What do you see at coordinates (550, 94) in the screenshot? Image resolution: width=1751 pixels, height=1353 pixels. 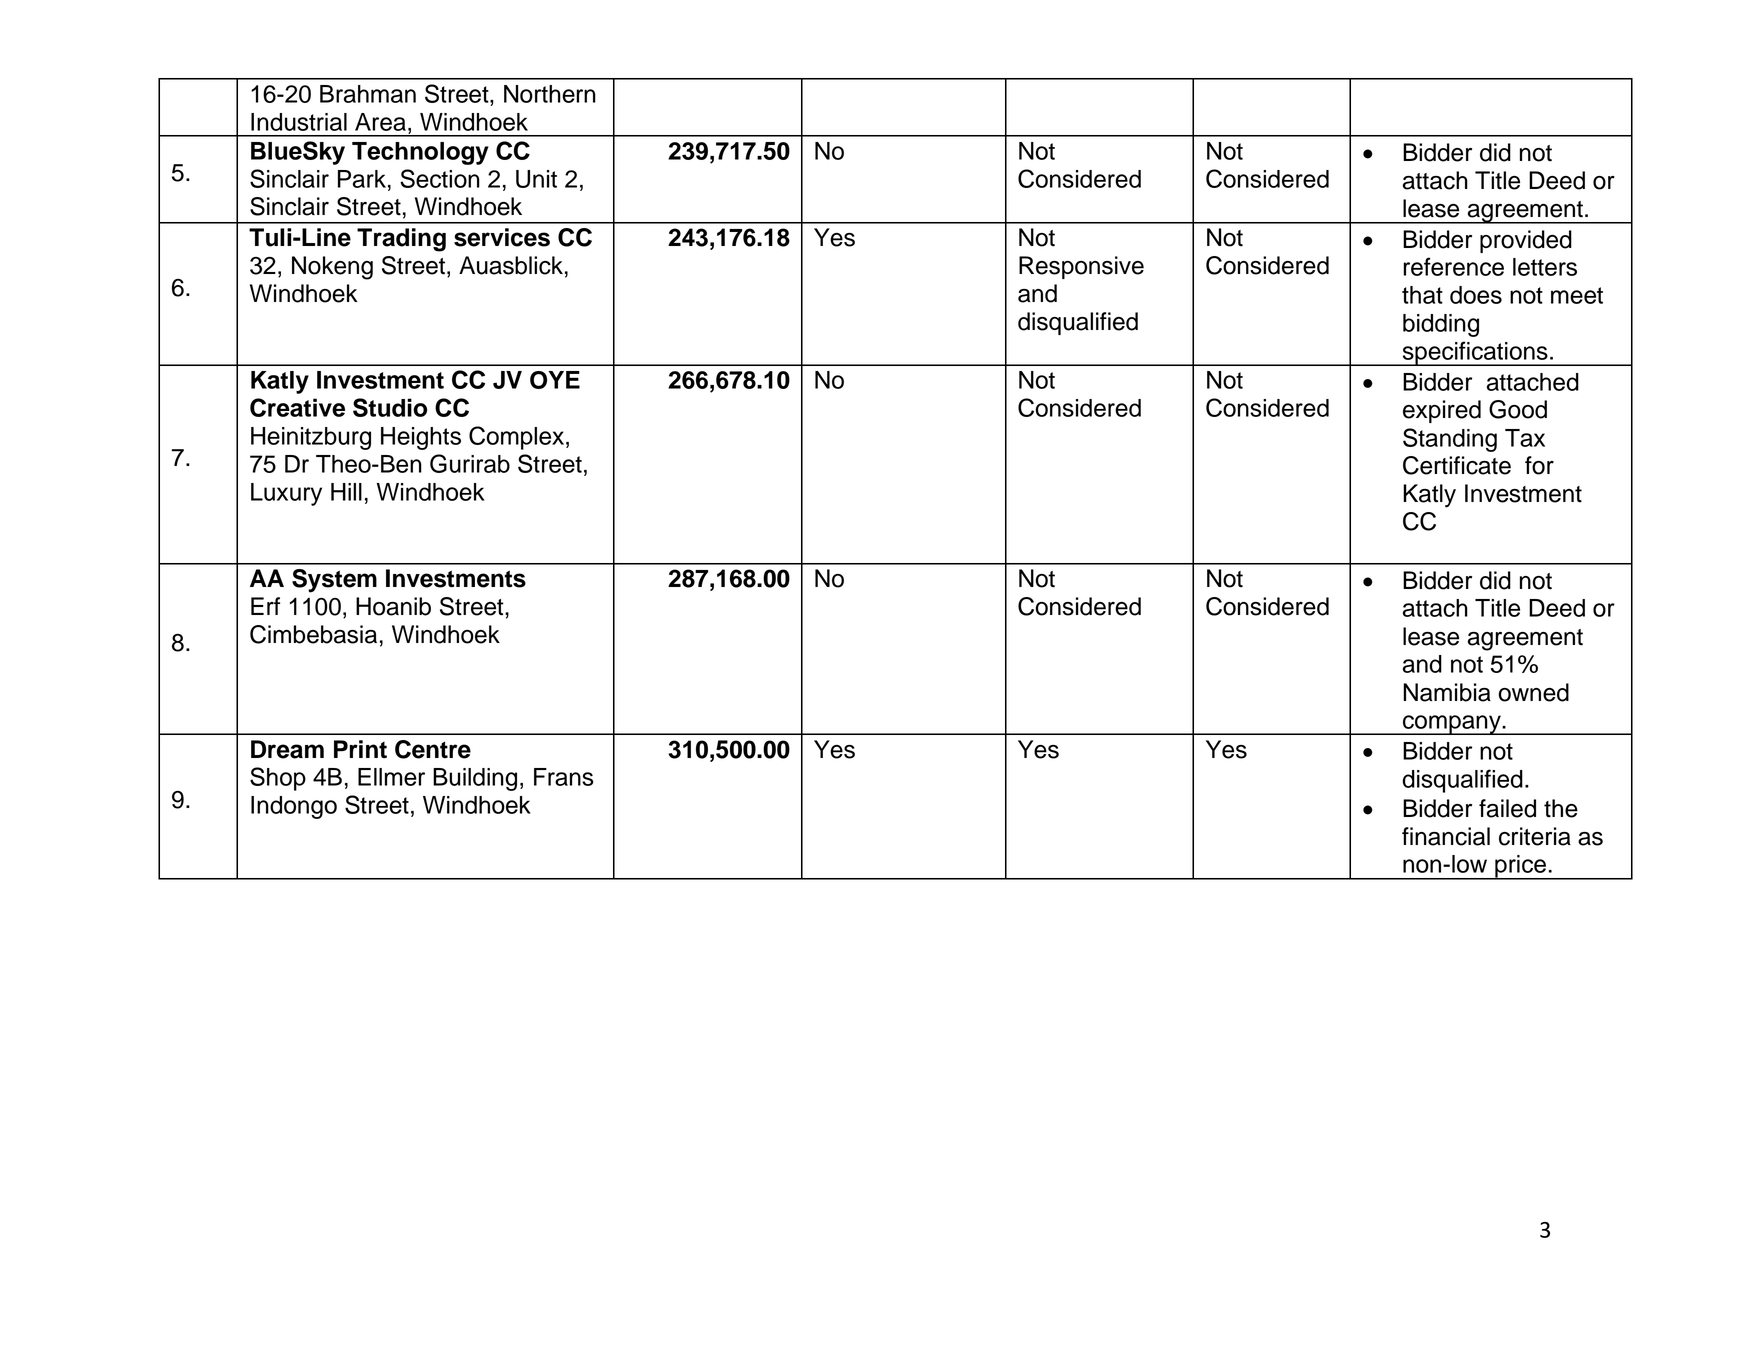 I see `Northern` at bounding box center [550, 94].
